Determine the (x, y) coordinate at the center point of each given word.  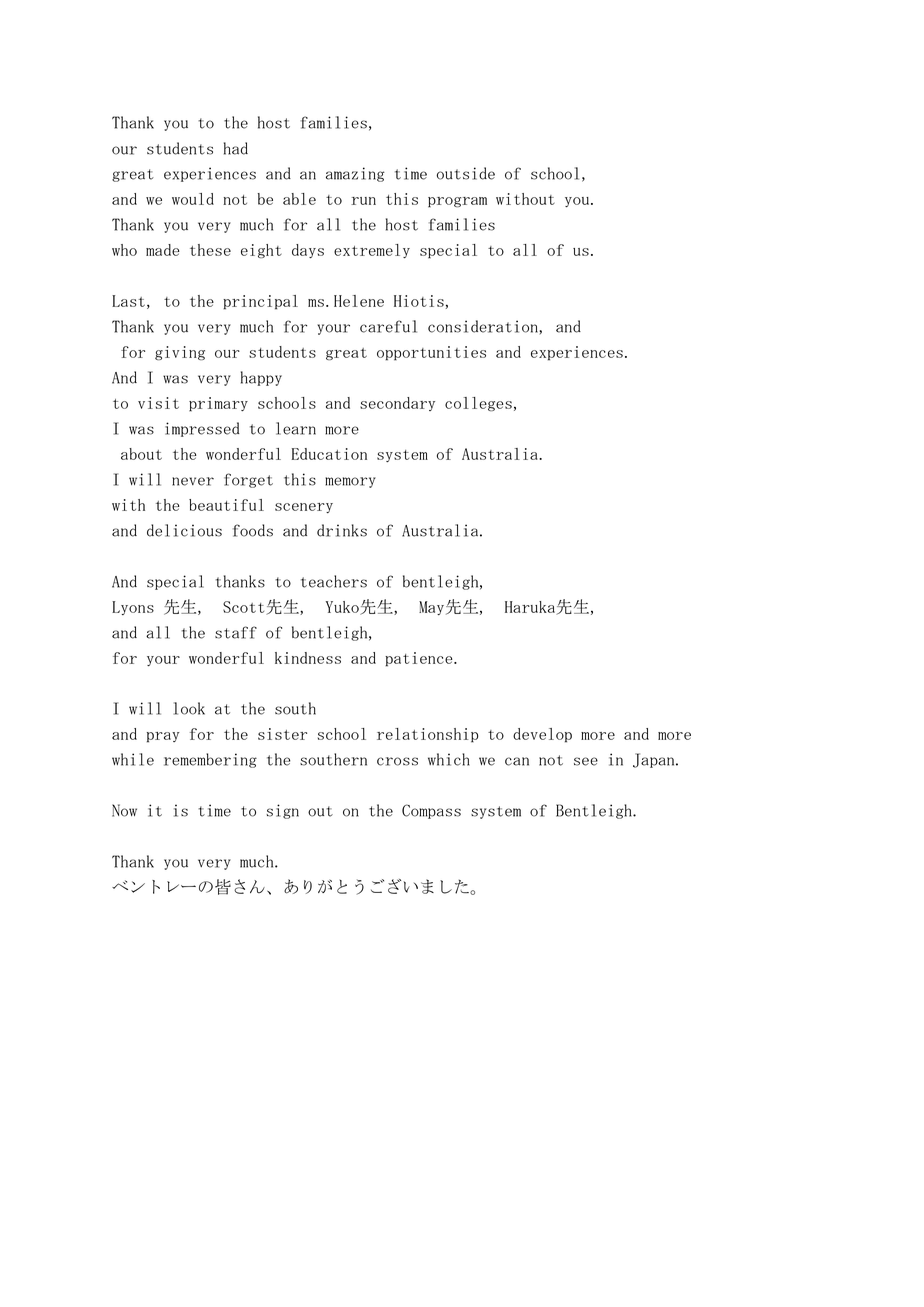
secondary (397, 404)
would (193, 199)
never (193, 481)
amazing (355, 174)
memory (350, 482)
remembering (210, 760)
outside (466, 173)
